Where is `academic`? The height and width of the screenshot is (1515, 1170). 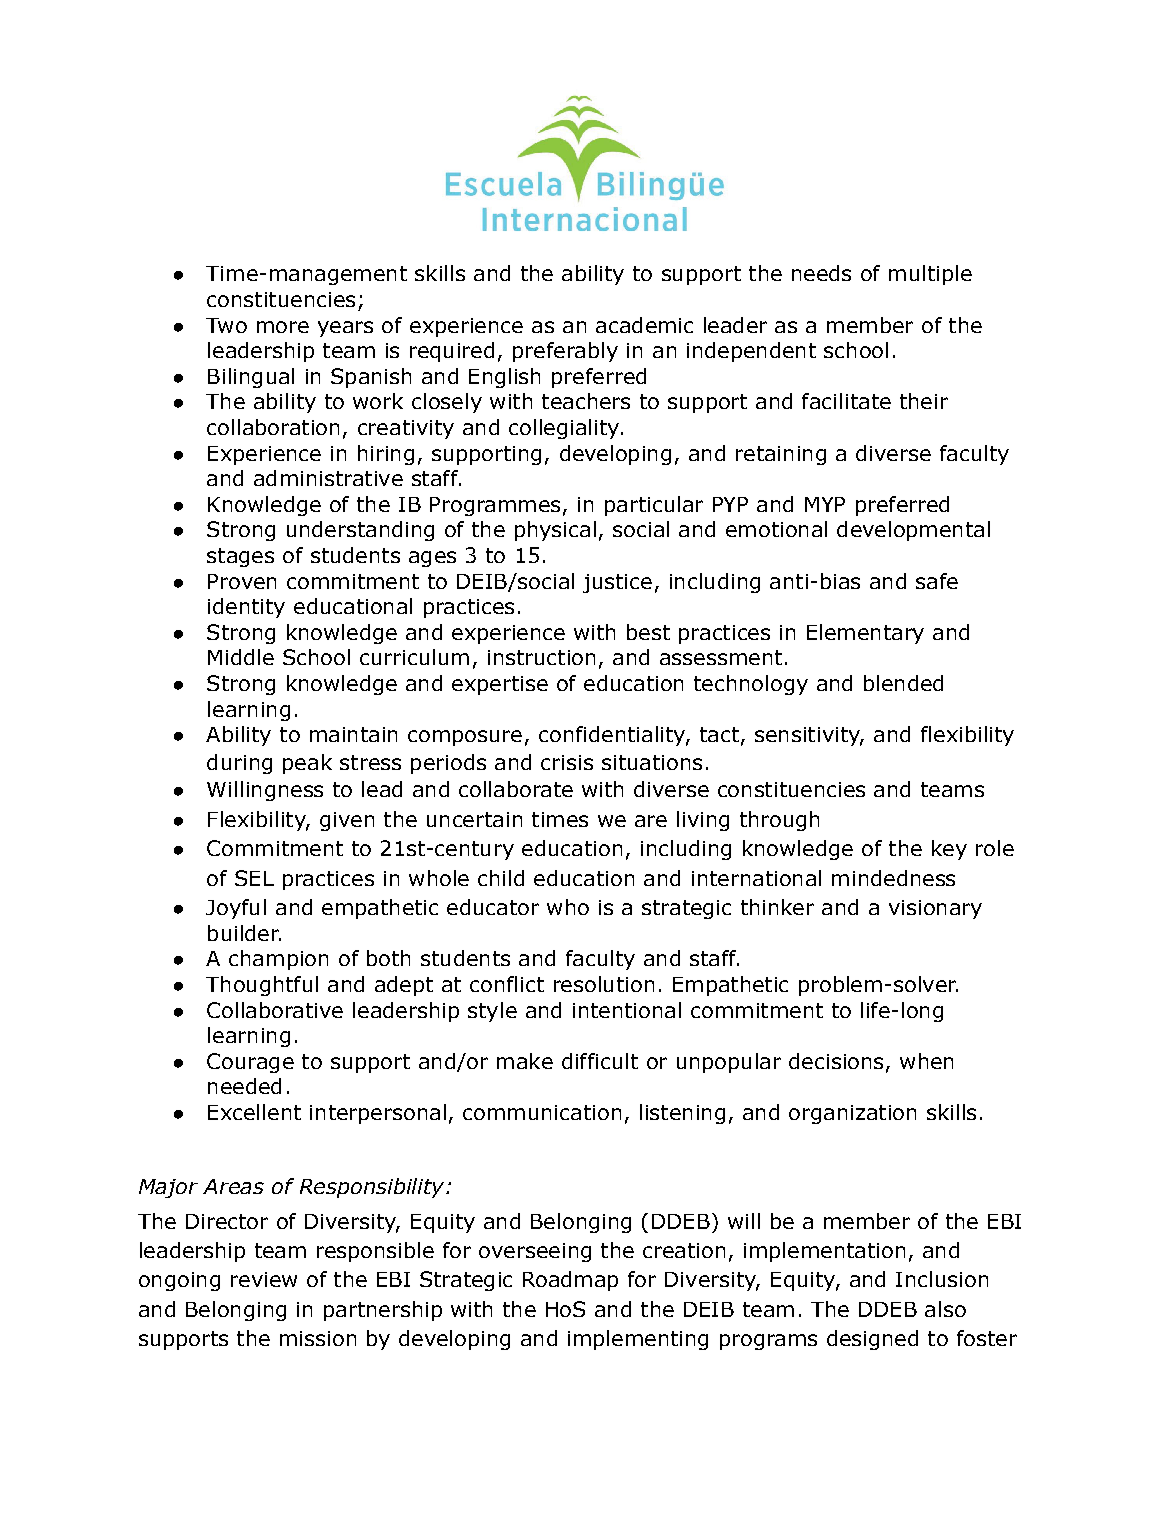
academic is located at coordinates (644, 325).
